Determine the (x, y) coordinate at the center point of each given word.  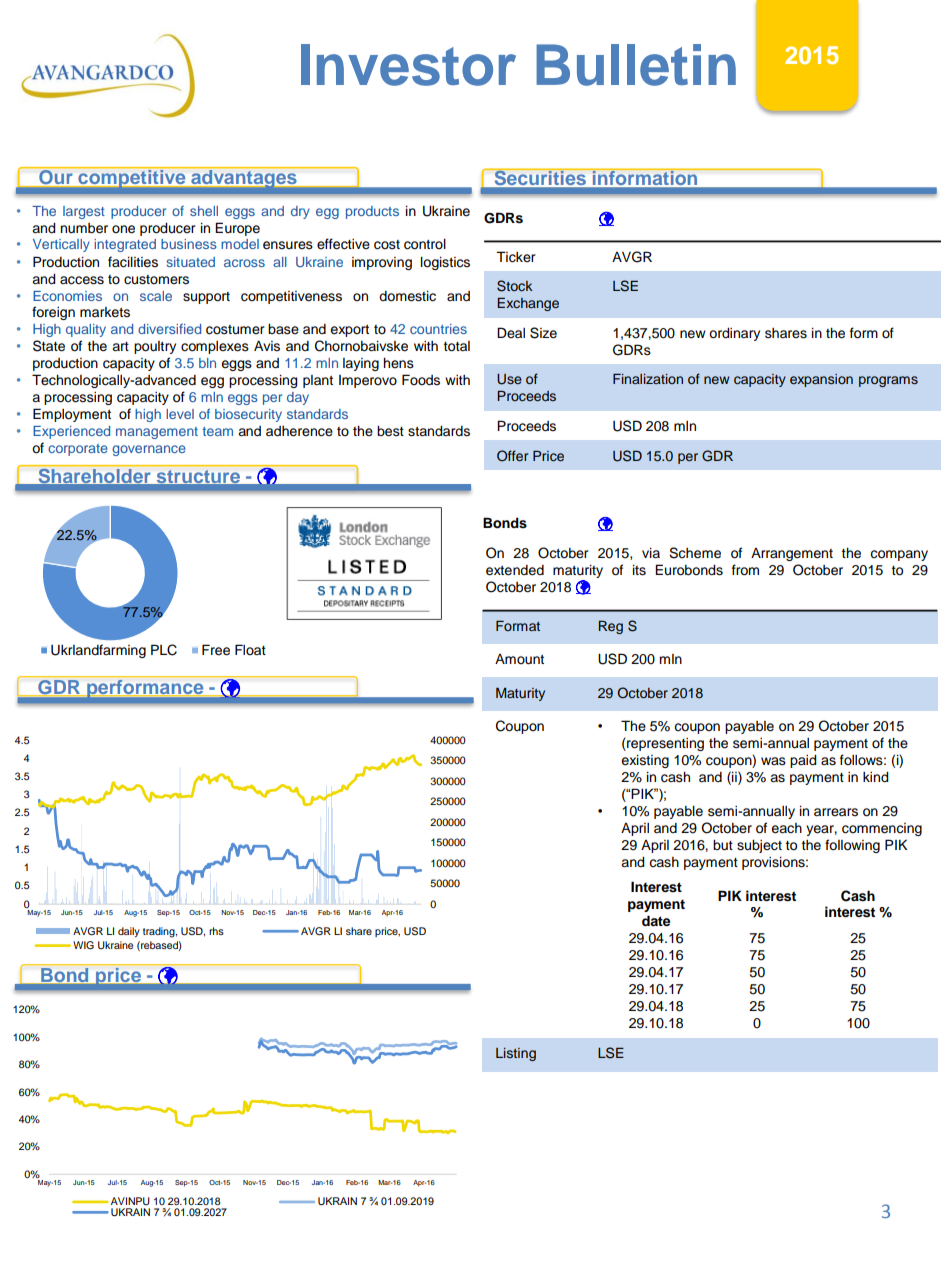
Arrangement (792, 554)
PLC (164, 650)
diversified (169, 329)
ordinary (734, 334)
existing (645, 761)
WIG (83, 945)
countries (438, 329)
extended (515, 570)
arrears (836, 812)
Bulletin (636, 65)
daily (129, 932)
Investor (408, 65)
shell (204, 211)
